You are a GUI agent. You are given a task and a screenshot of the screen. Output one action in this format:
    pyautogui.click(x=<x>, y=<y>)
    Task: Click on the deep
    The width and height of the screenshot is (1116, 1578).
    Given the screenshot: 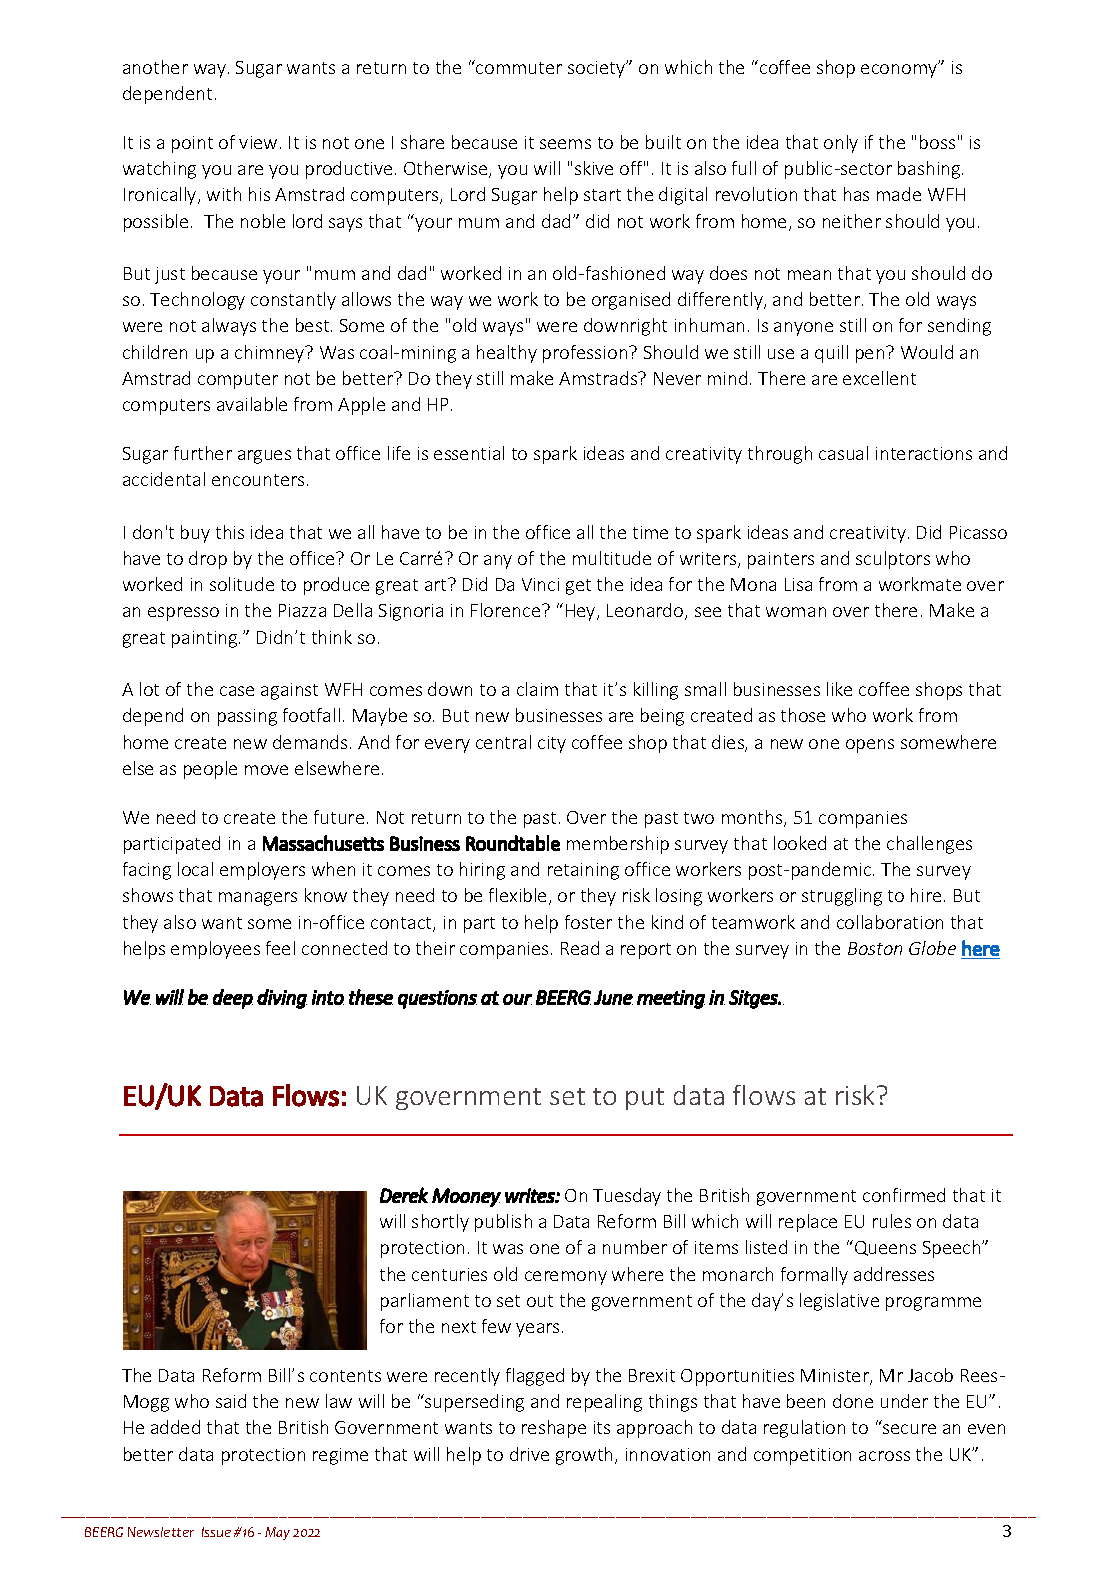 What is the action you would take?
    pyautogui.click(x=233, y=999)
